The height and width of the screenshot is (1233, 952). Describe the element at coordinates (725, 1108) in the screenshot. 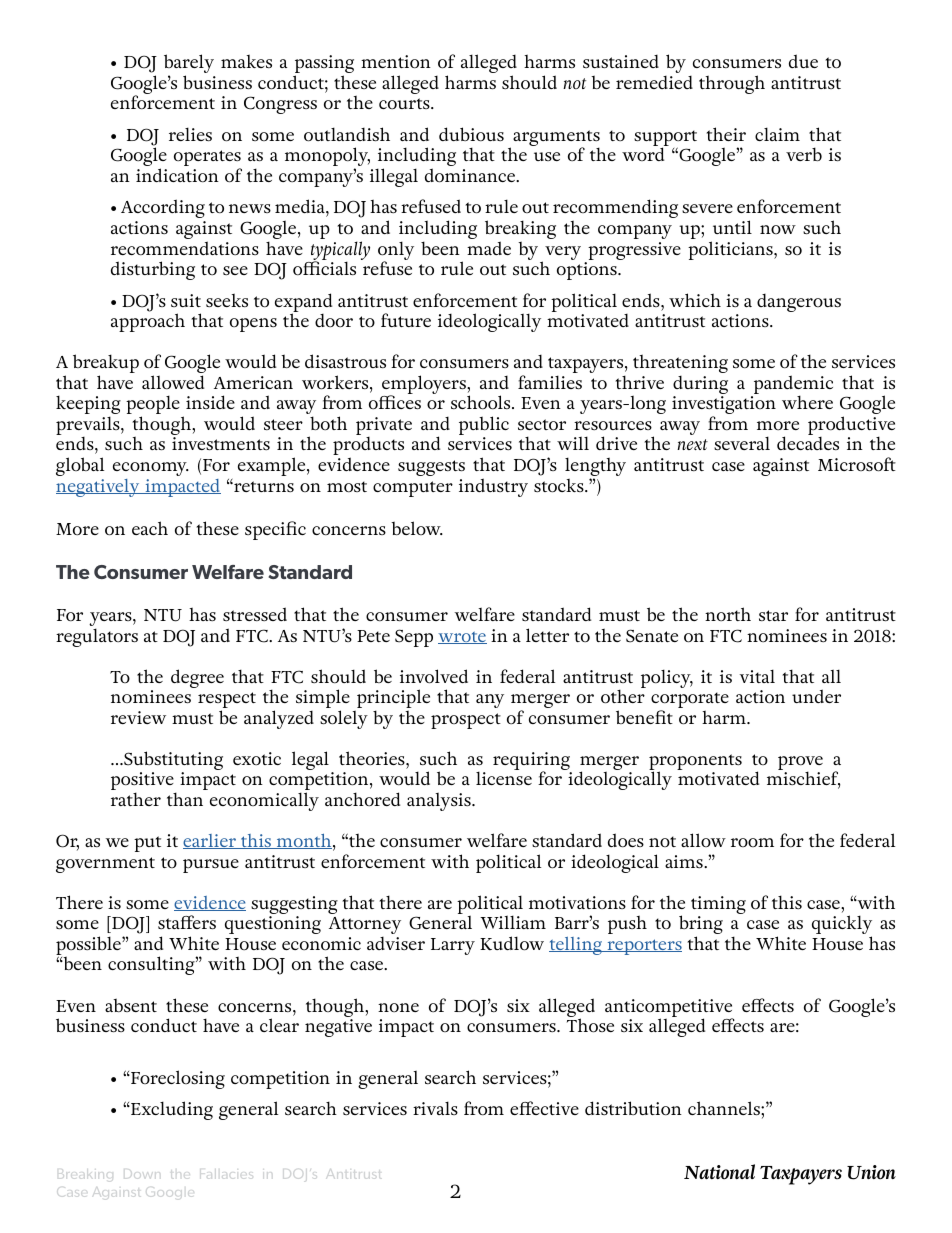

I see `channels` at that location.
